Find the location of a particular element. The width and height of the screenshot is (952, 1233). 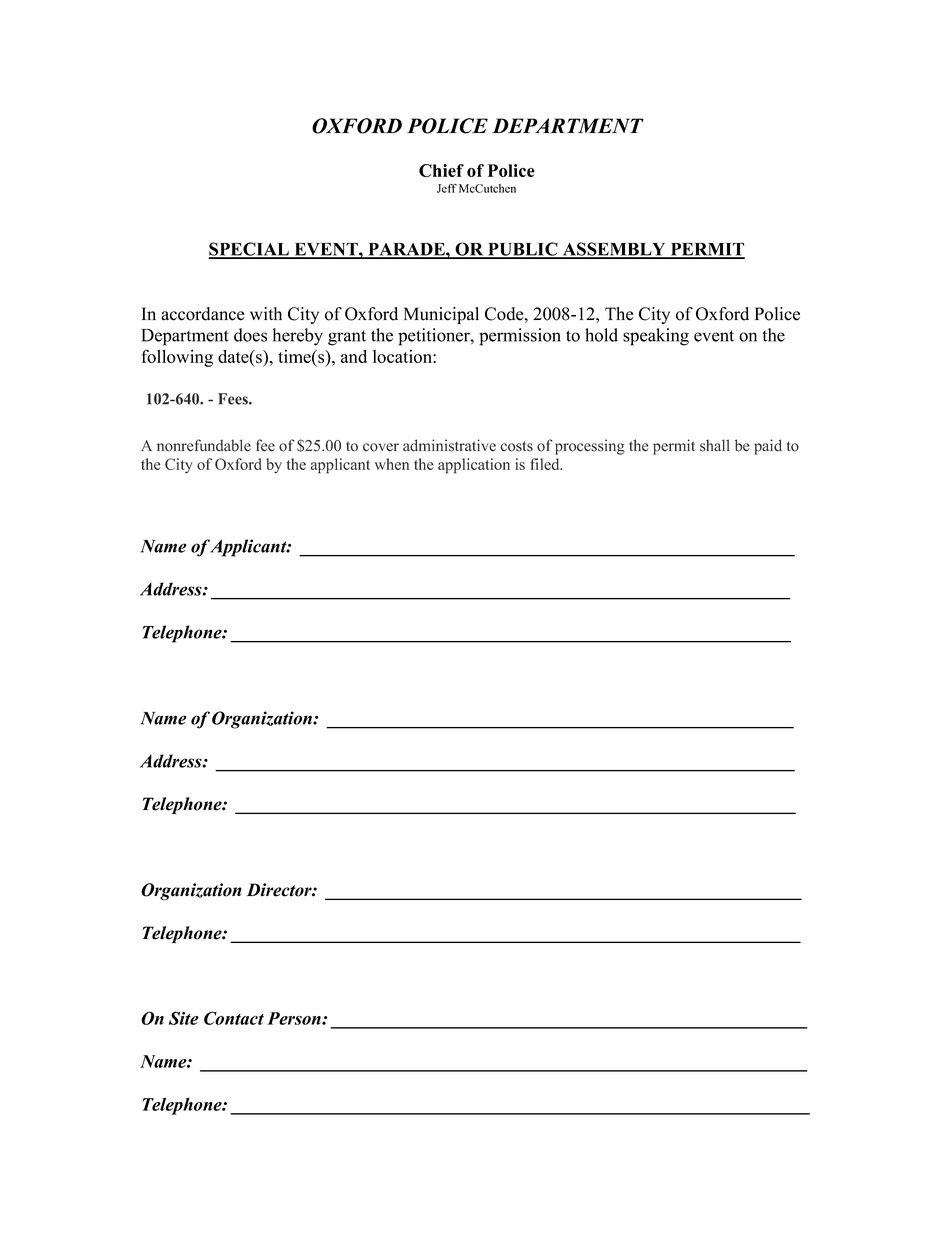

Jeff is located at coordinates (447, 188).
